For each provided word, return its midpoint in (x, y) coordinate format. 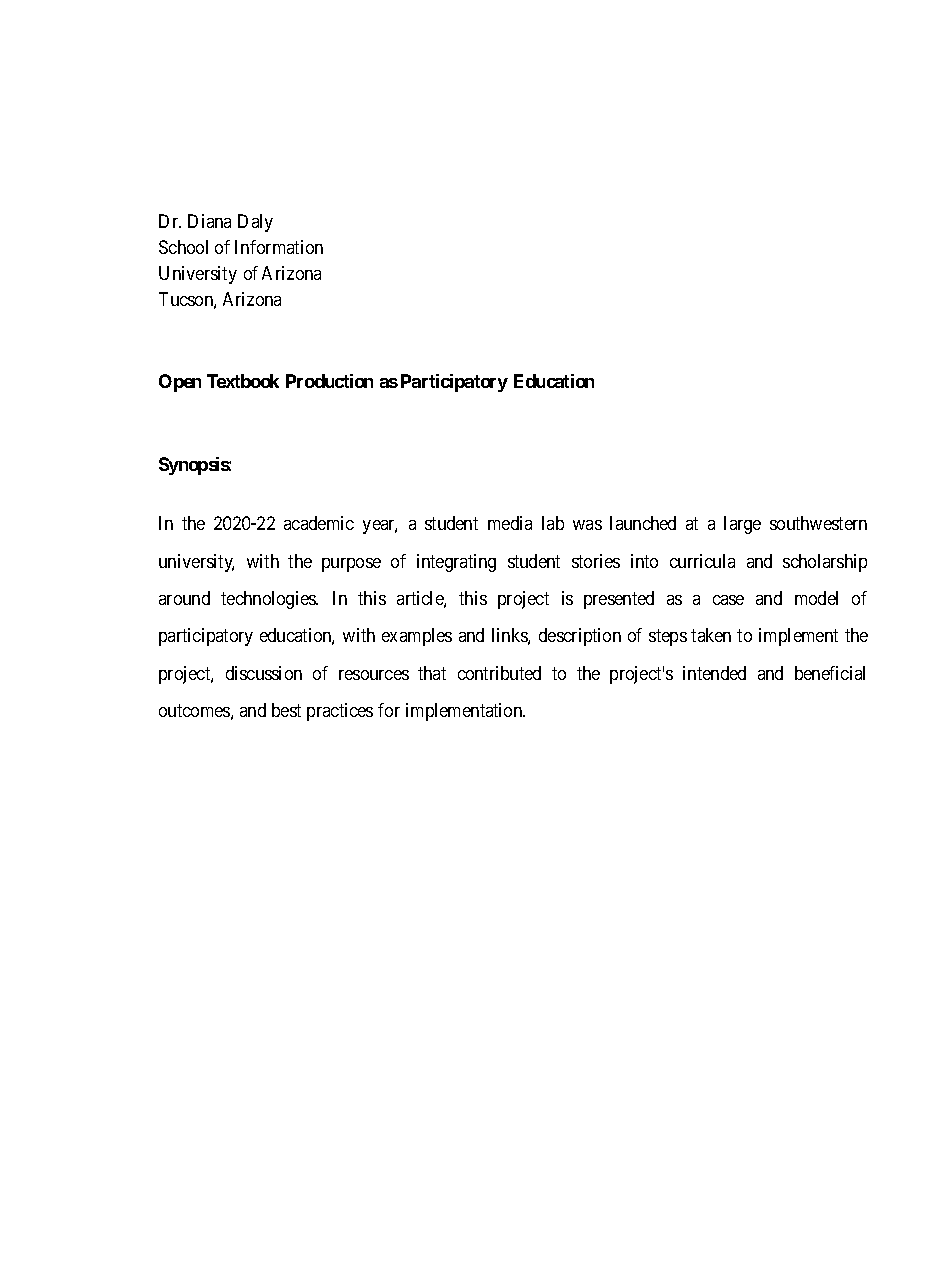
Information (279, 247)
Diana (209, 221)
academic (319, 523)
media (510, 523)
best (286, 710)
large (742, 525)
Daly (255, 223)
